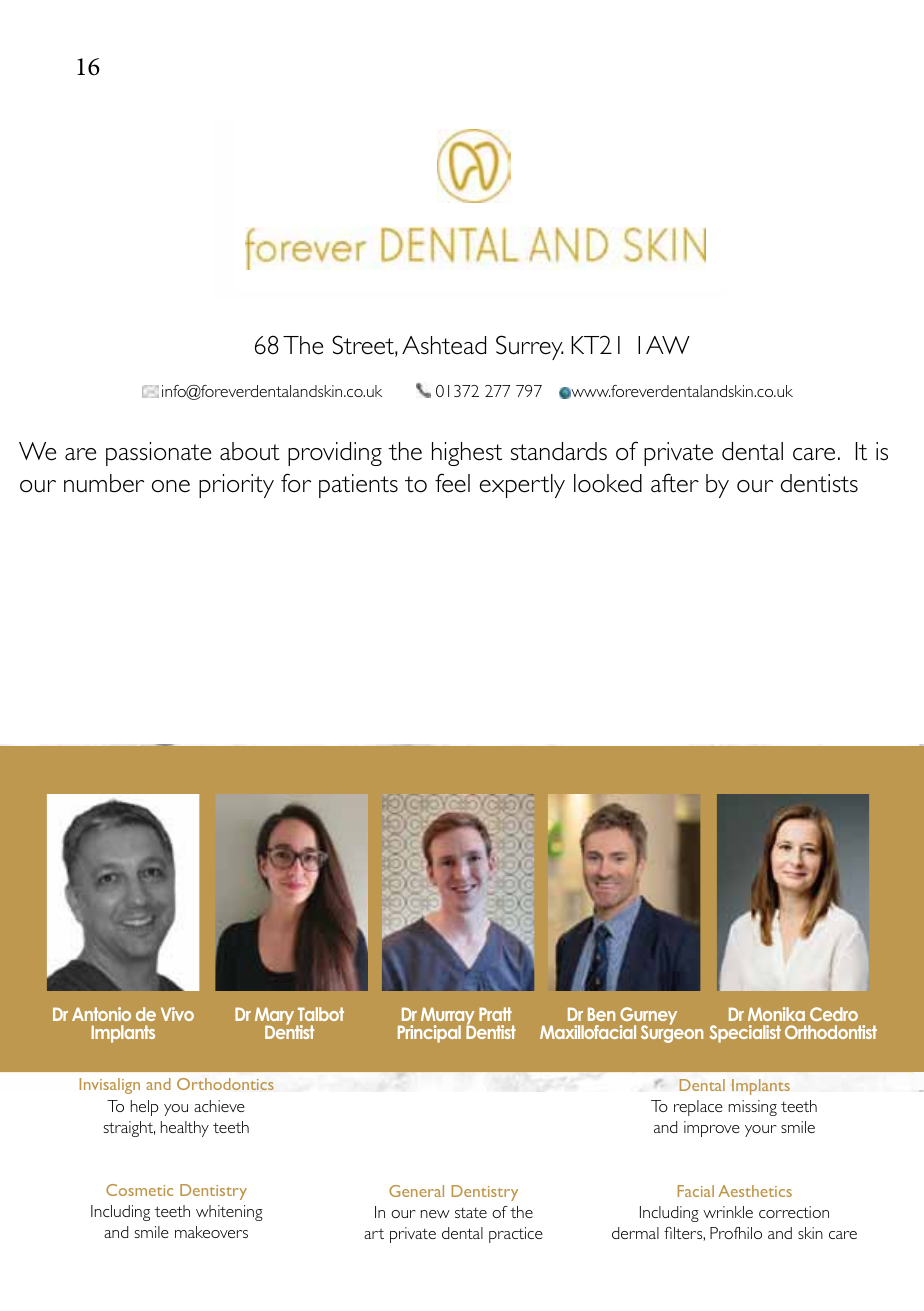 The image size is (924, 1311). What do you see at coordinates (745, 1034) in the screenshot?
I see `Specialist` at bounding box center [745, 1034].
